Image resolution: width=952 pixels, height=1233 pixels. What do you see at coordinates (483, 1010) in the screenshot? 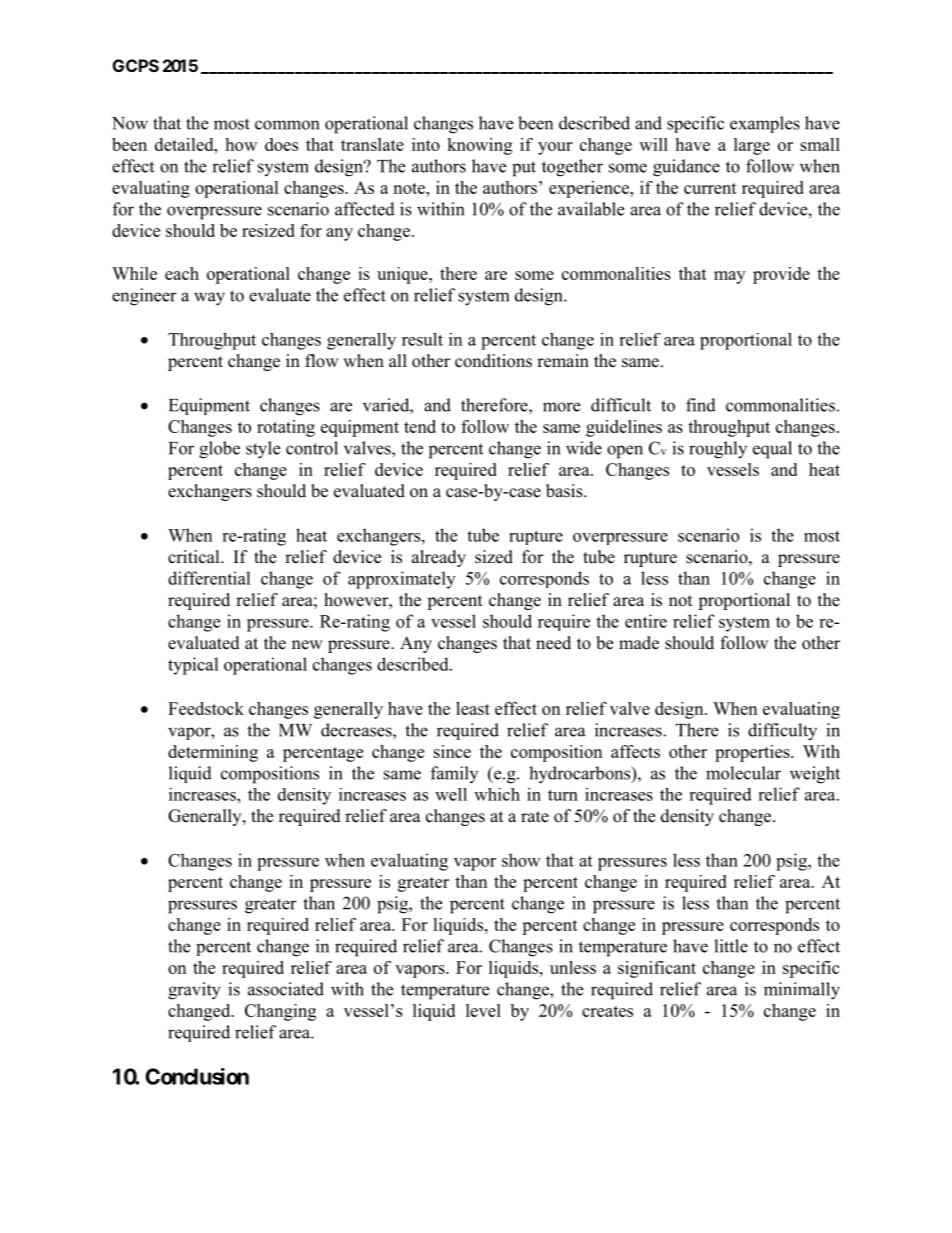
I see `level` at bounding box center [483, 1010].
